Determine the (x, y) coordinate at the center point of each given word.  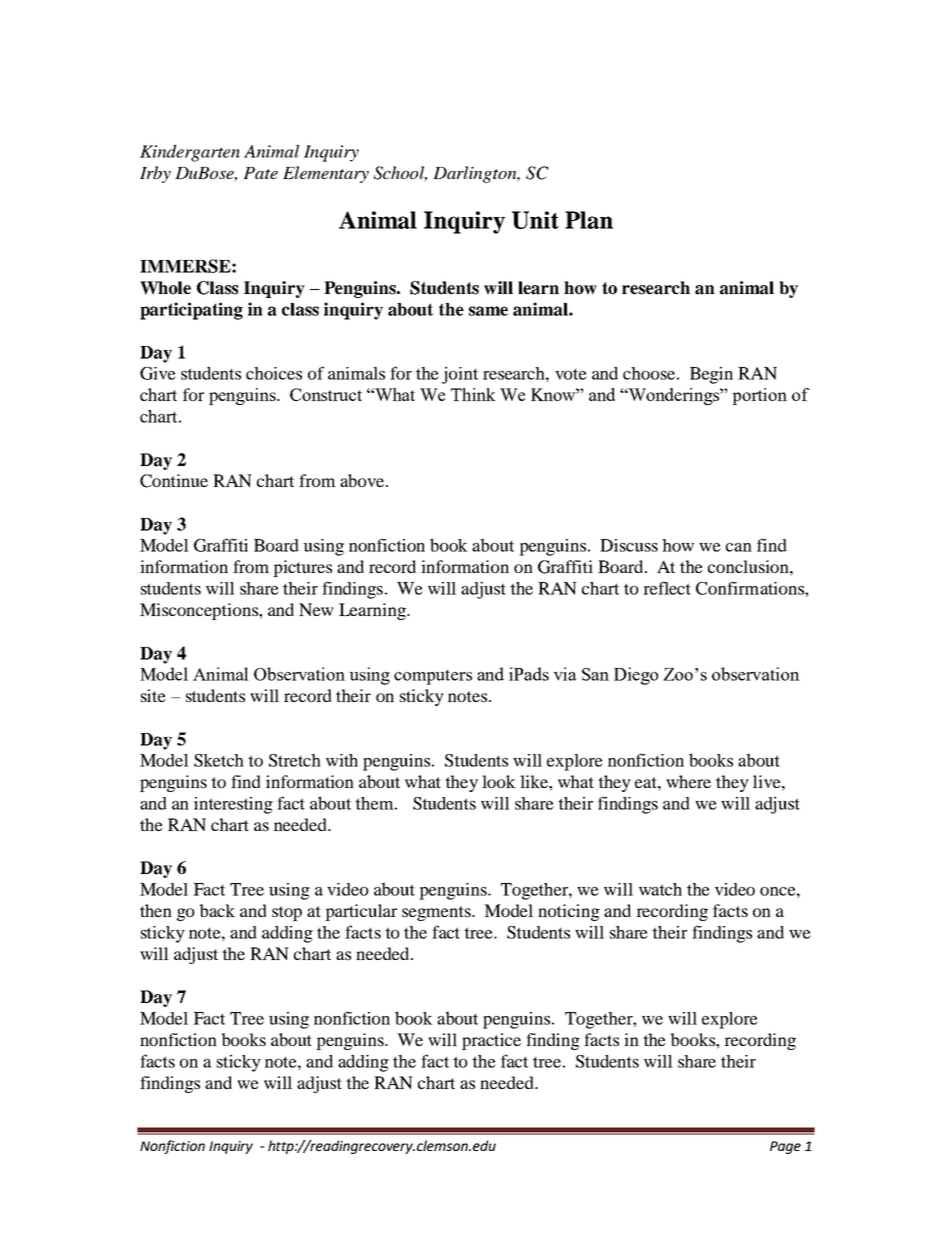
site (153, 695)
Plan (589, 220)
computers (433, 677)
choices (274, 373)
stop (287, 913)
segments (437, 913)
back (217, 910)
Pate (260, 173)
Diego (636, 676)
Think (473, 394)
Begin (711, 375)
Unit (535, 220)
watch (660, 889)
